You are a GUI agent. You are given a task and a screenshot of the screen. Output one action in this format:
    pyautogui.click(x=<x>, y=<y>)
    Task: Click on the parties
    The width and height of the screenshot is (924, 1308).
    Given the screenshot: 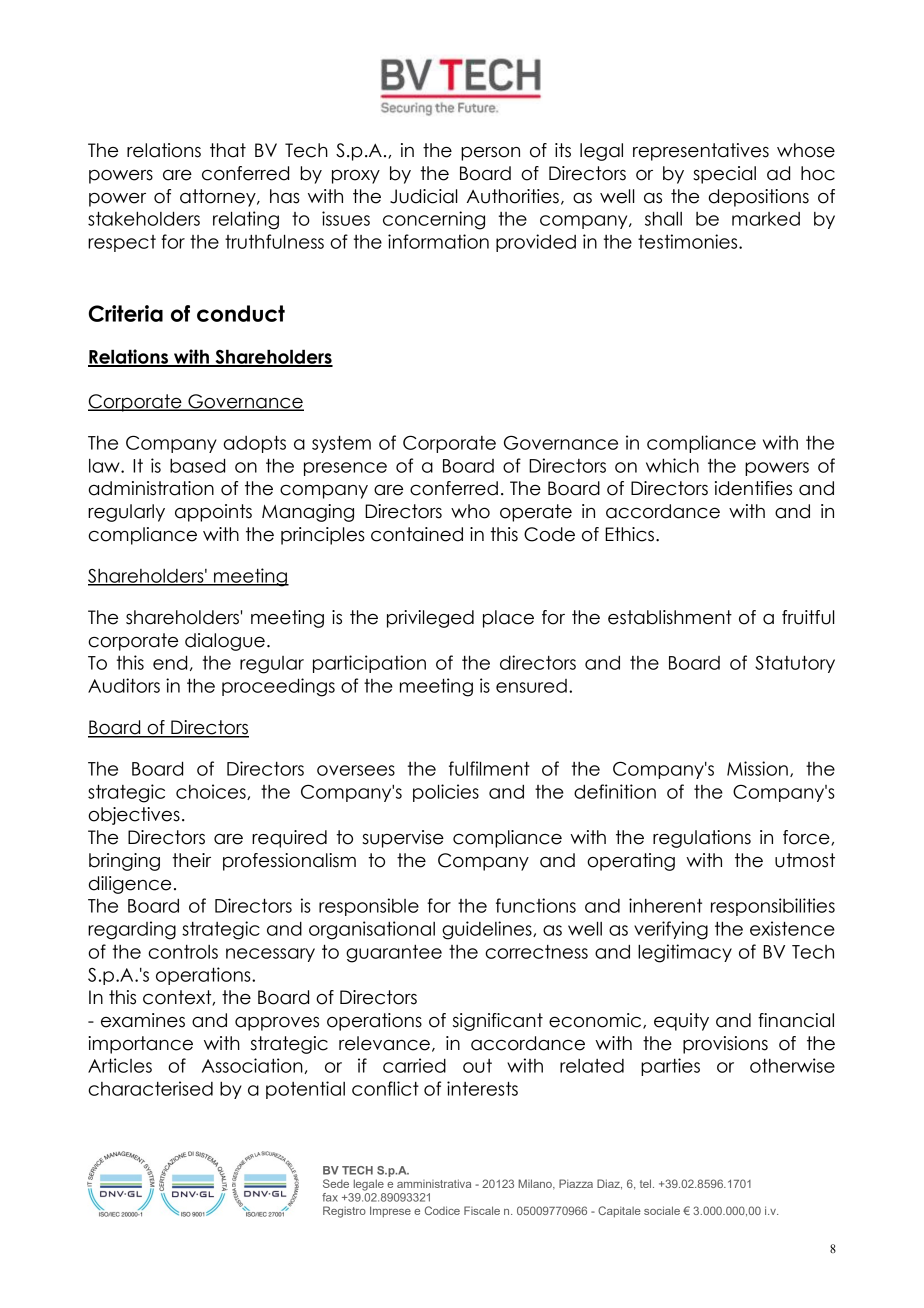 What is the action you would take?
    pyautogui.click(x=670, y=1067)
